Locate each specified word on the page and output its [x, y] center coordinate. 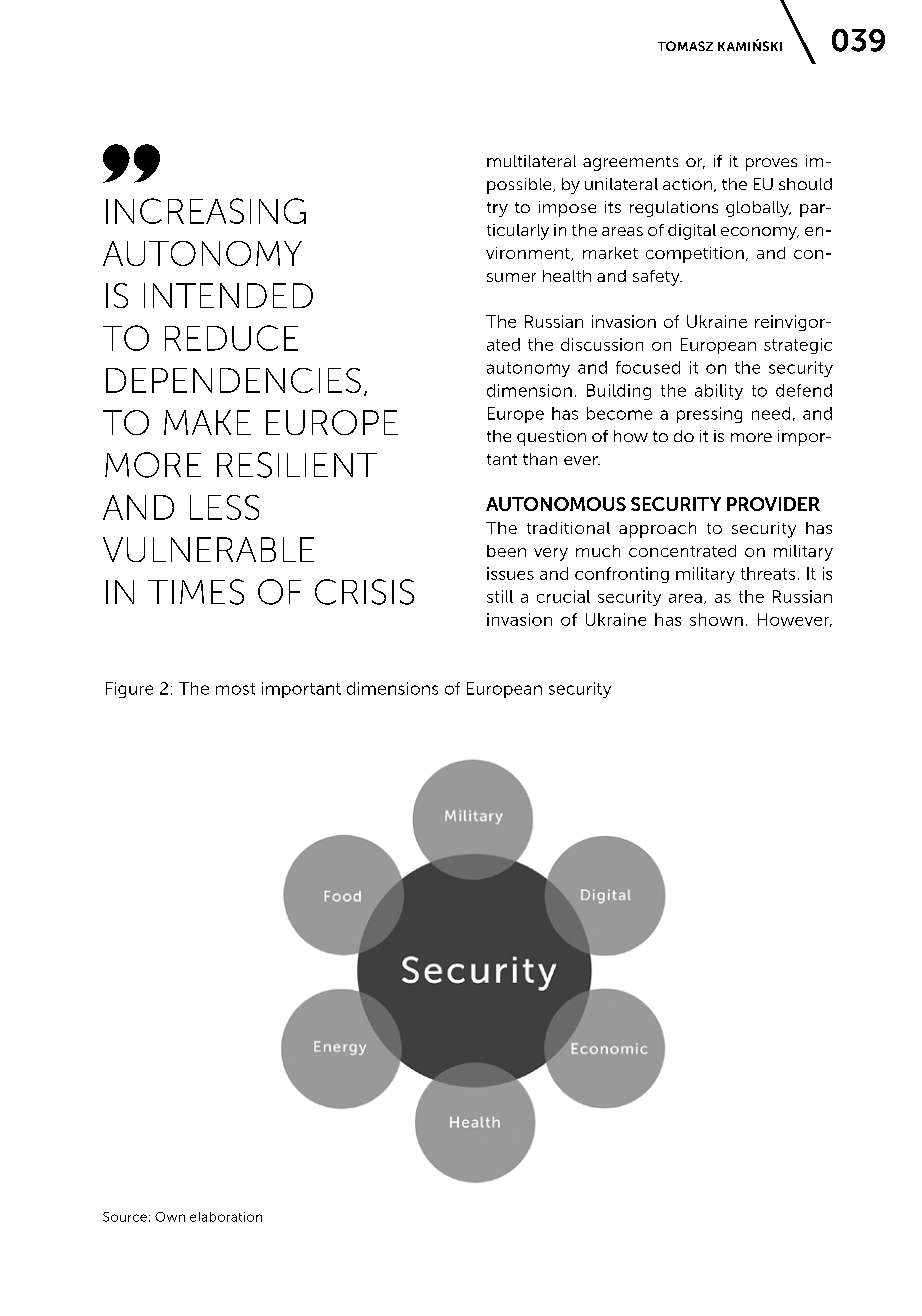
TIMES [196, 592]
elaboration [226, 1217]
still [500, 596]
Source [125, 1217]
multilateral [531, 161]
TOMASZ [685, 46]
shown [716, 619]
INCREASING [206, 211]
